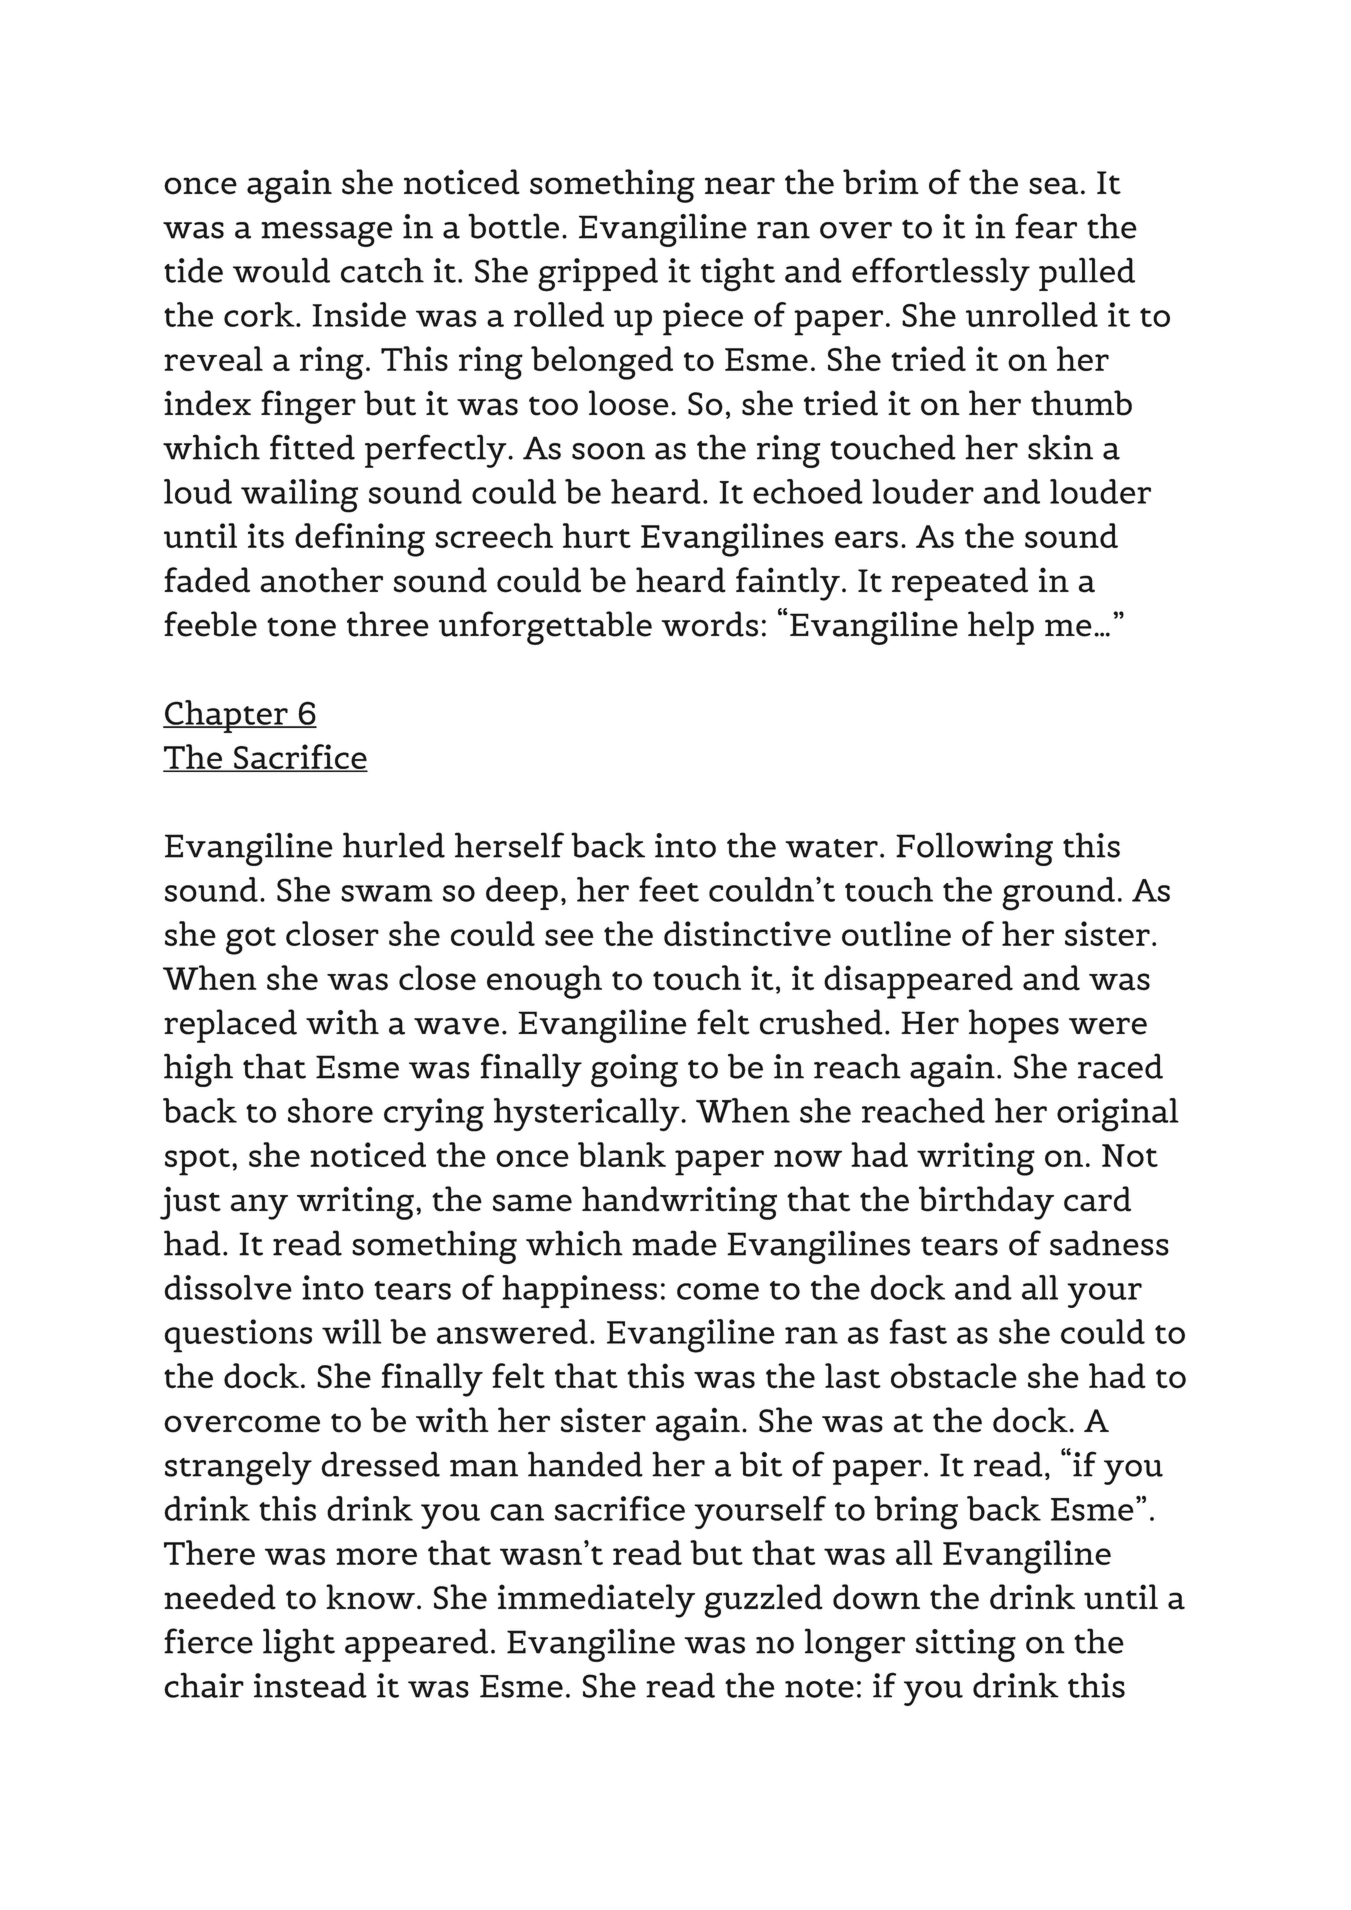 This screenshot has height=1910, width=1351. What do you see at coordinates (598, 274) in the screenshot?
I see `gripped` at bounding box center [598, 274].
